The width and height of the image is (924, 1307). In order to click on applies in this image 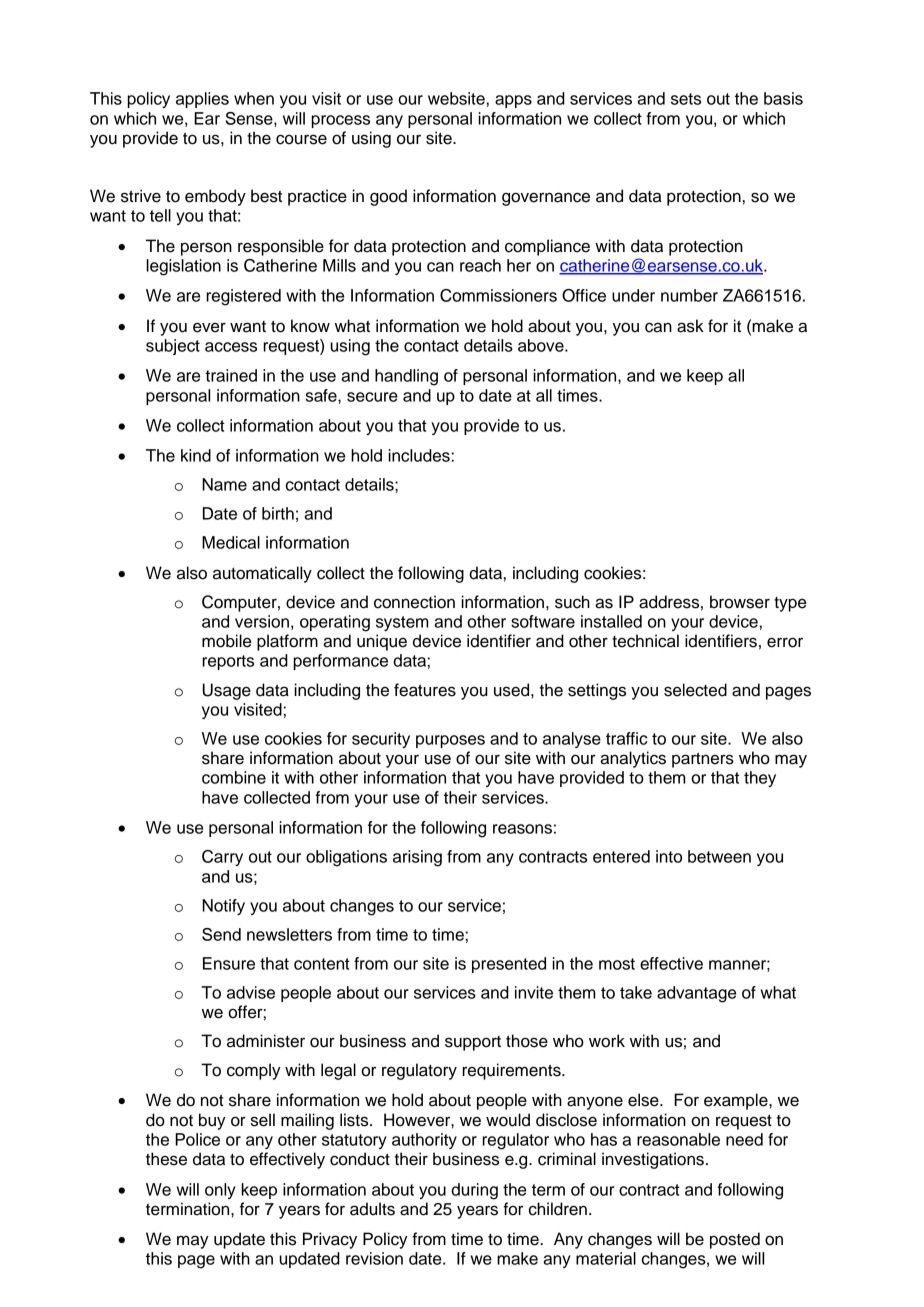, I will do `click(202, 100)`.
